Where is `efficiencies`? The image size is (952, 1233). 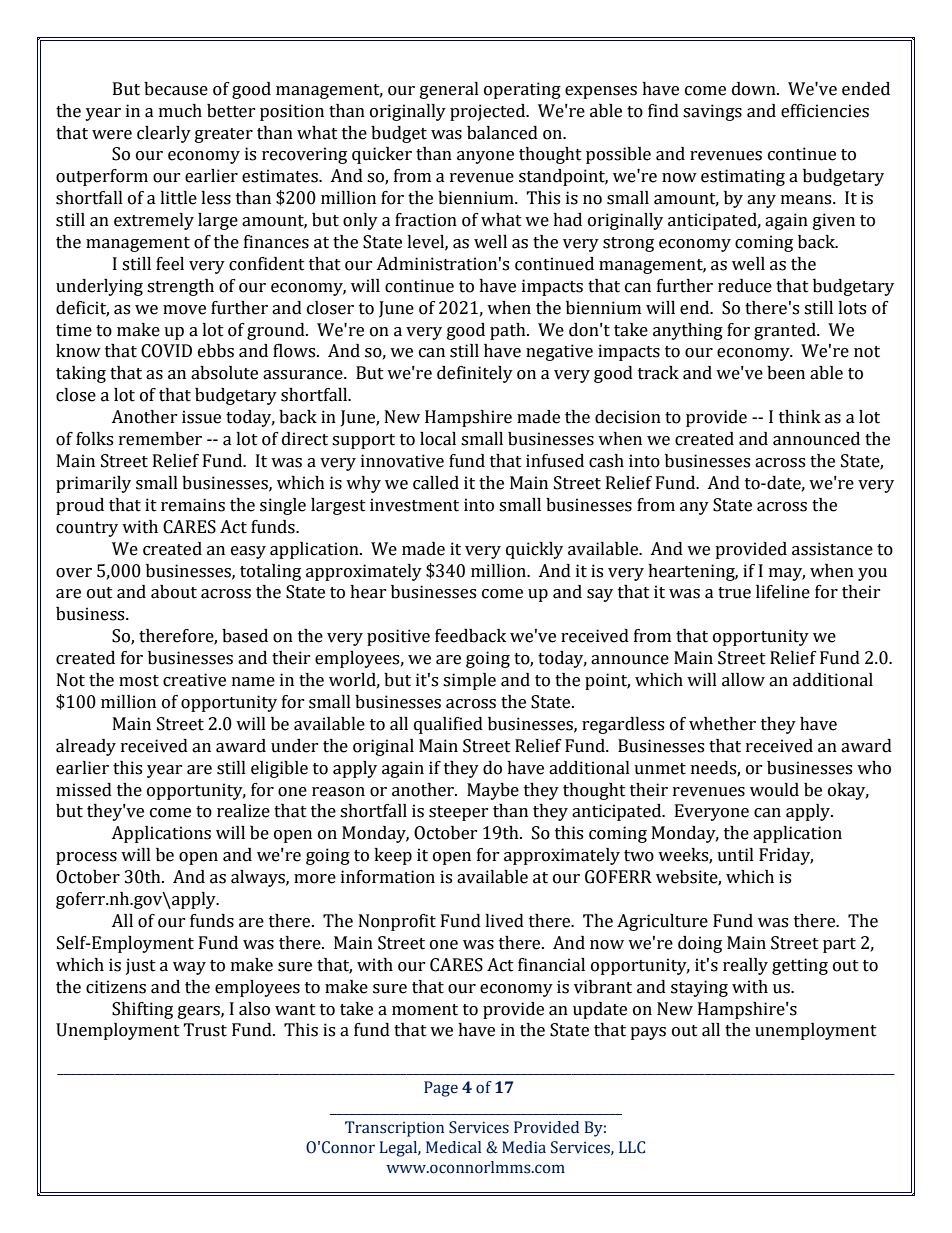 efficiencies is located at coordinates (825, 111).
